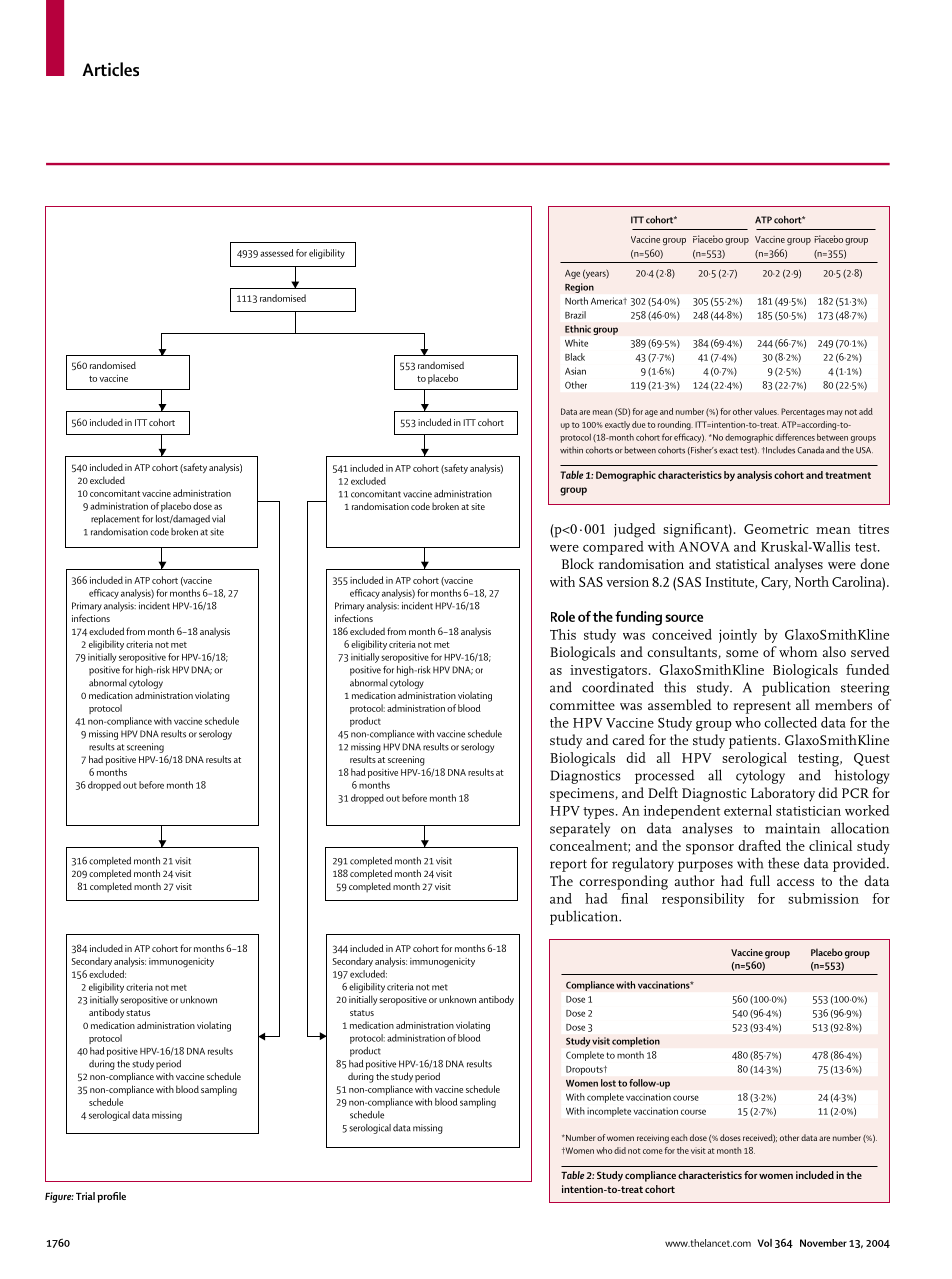  Describe the element at coordinates (653, 1151) in the screenshot. I see `come` at that location.
